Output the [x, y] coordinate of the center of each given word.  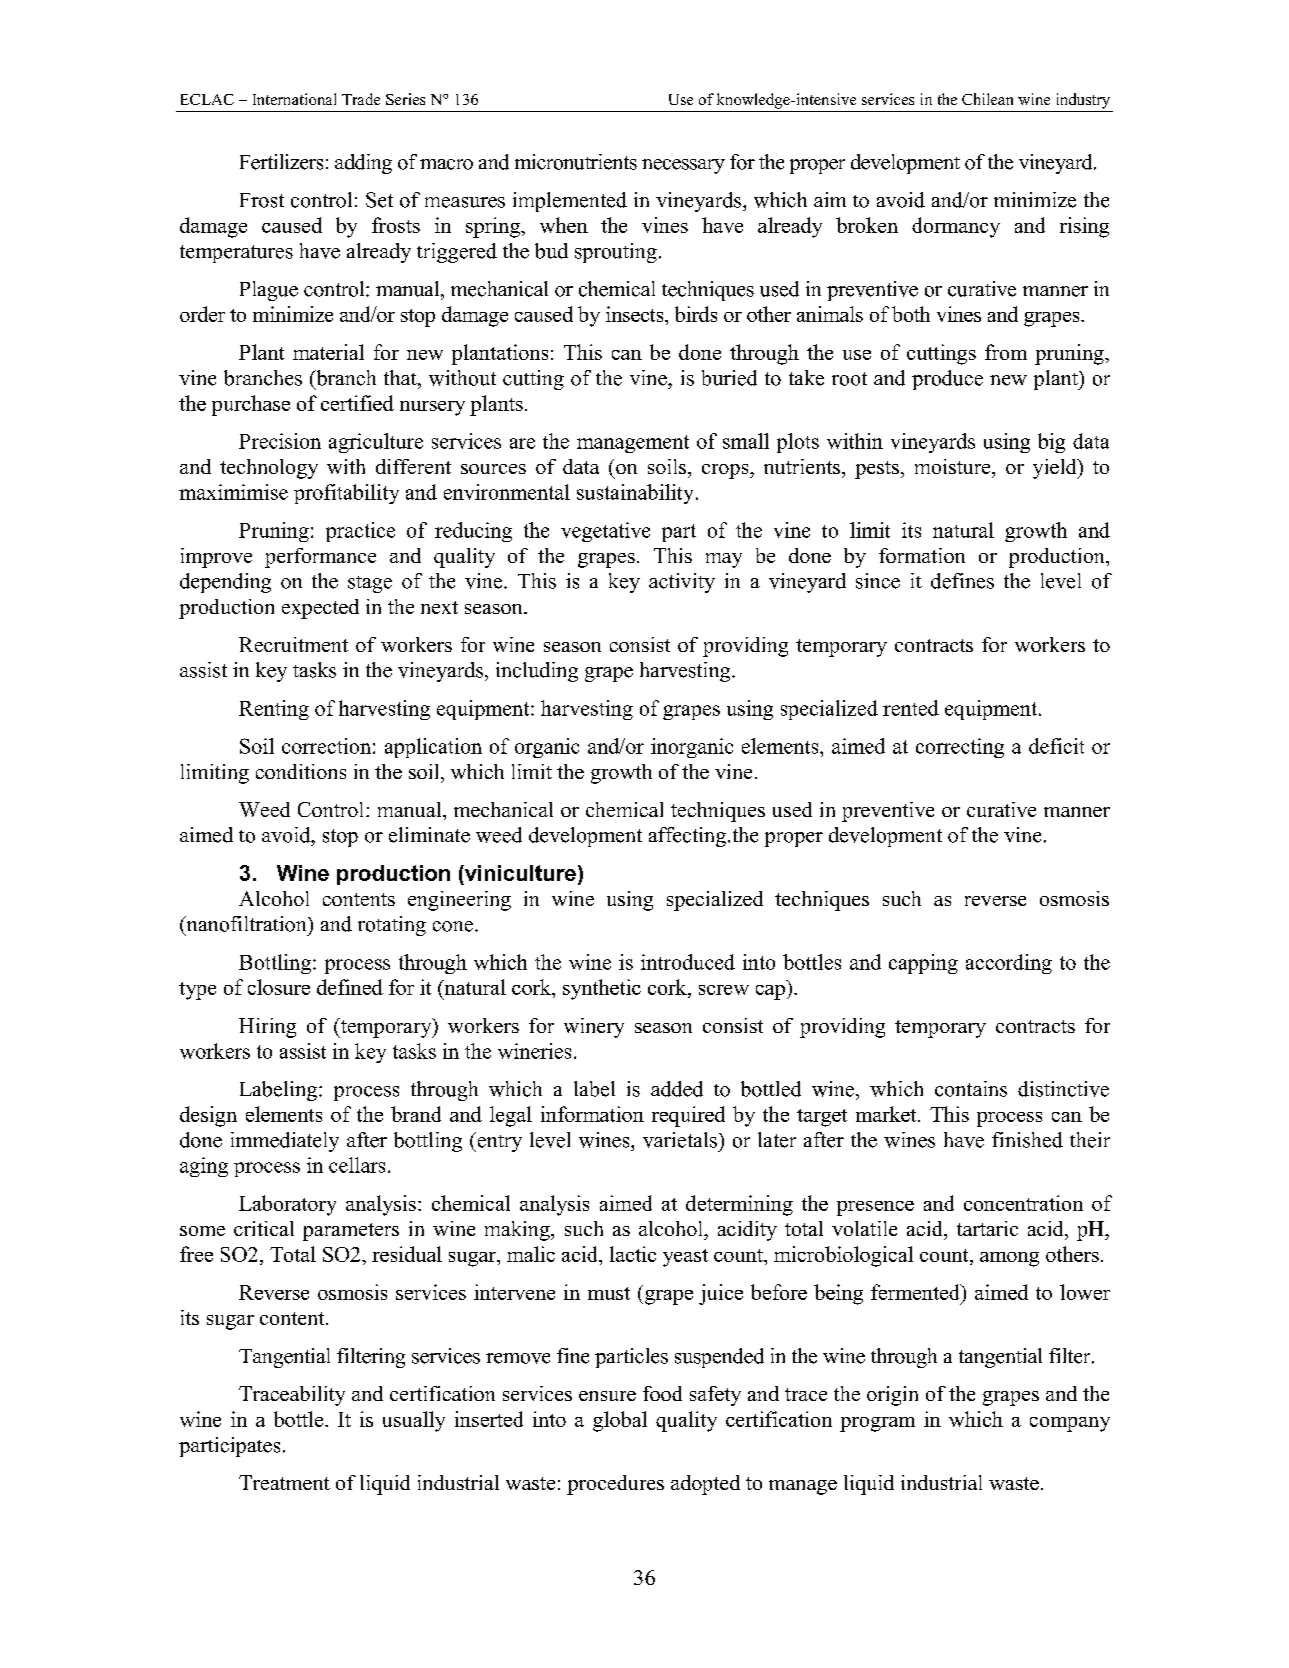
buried [729, 378]
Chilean [987, 99]
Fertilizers [281, 162]
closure [279, 987]
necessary [683, 166]
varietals [680, 1140]
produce [947, 380]
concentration [1023, 1203]
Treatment [284, 1482]
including [537, 672]
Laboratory [287, 1205]
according [1009, 964]
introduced [688, 962]
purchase [251, 405]
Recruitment [293, 644]
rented [911, 708]
